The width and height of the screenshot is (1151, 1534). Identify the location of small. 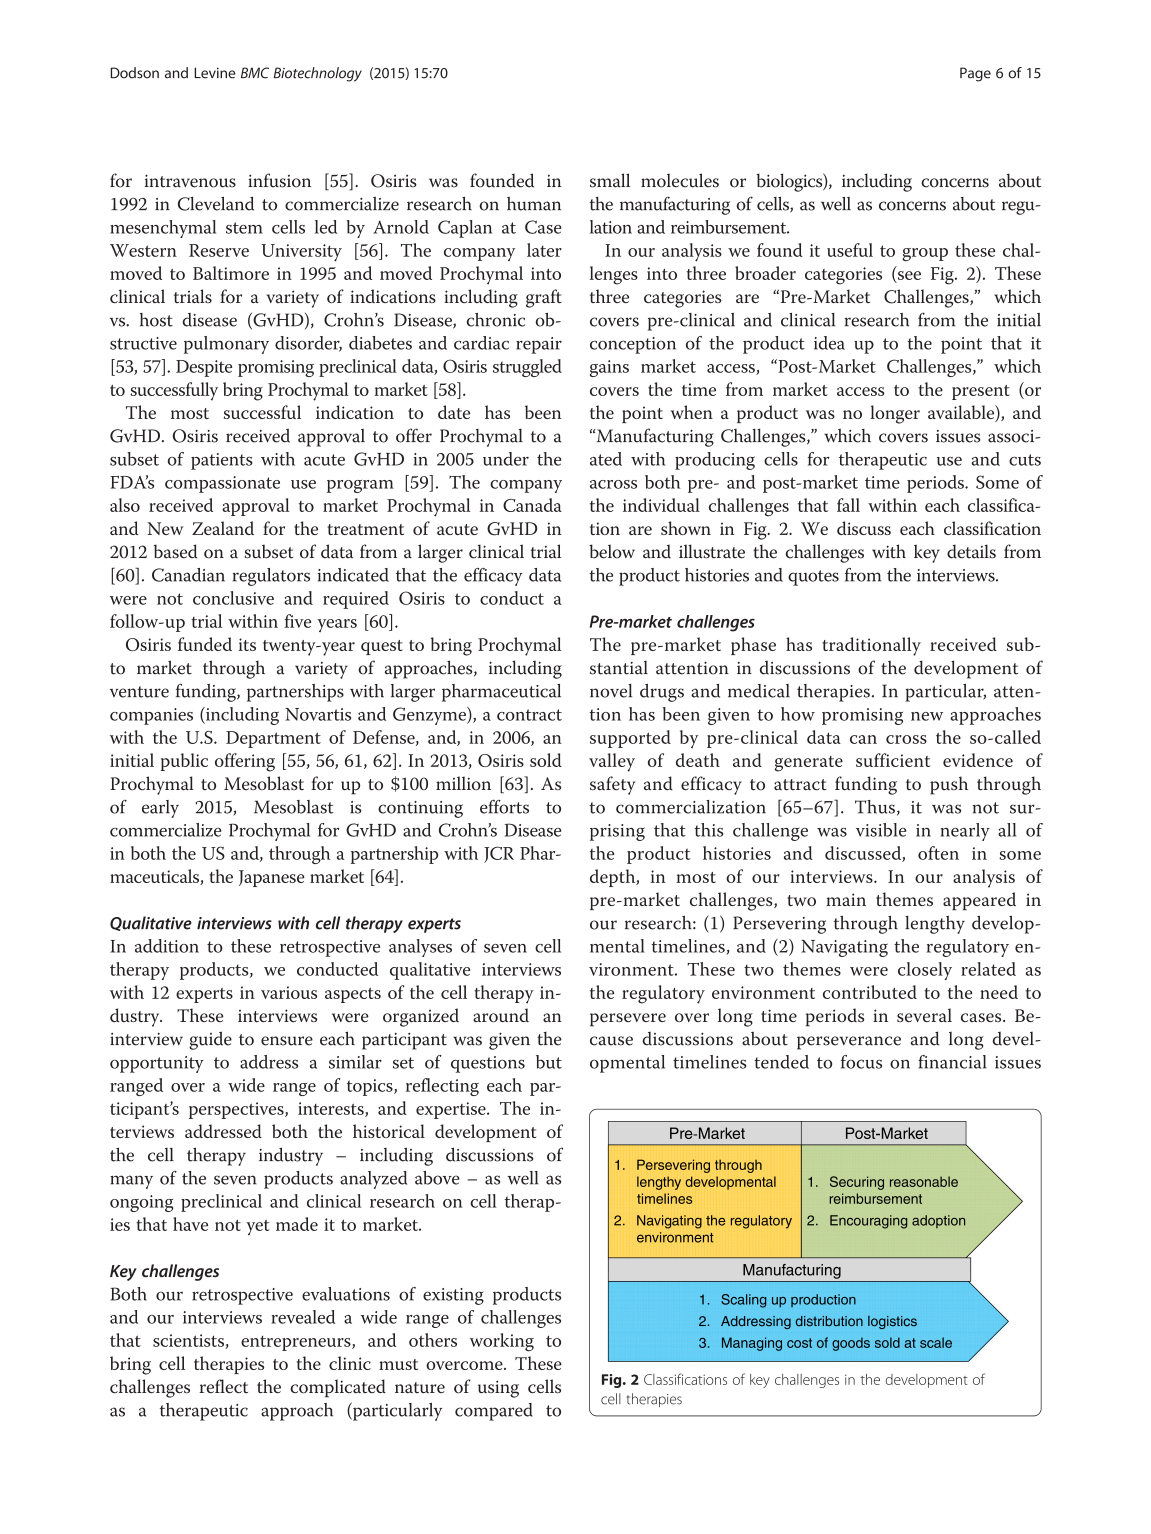
(610, 180).
